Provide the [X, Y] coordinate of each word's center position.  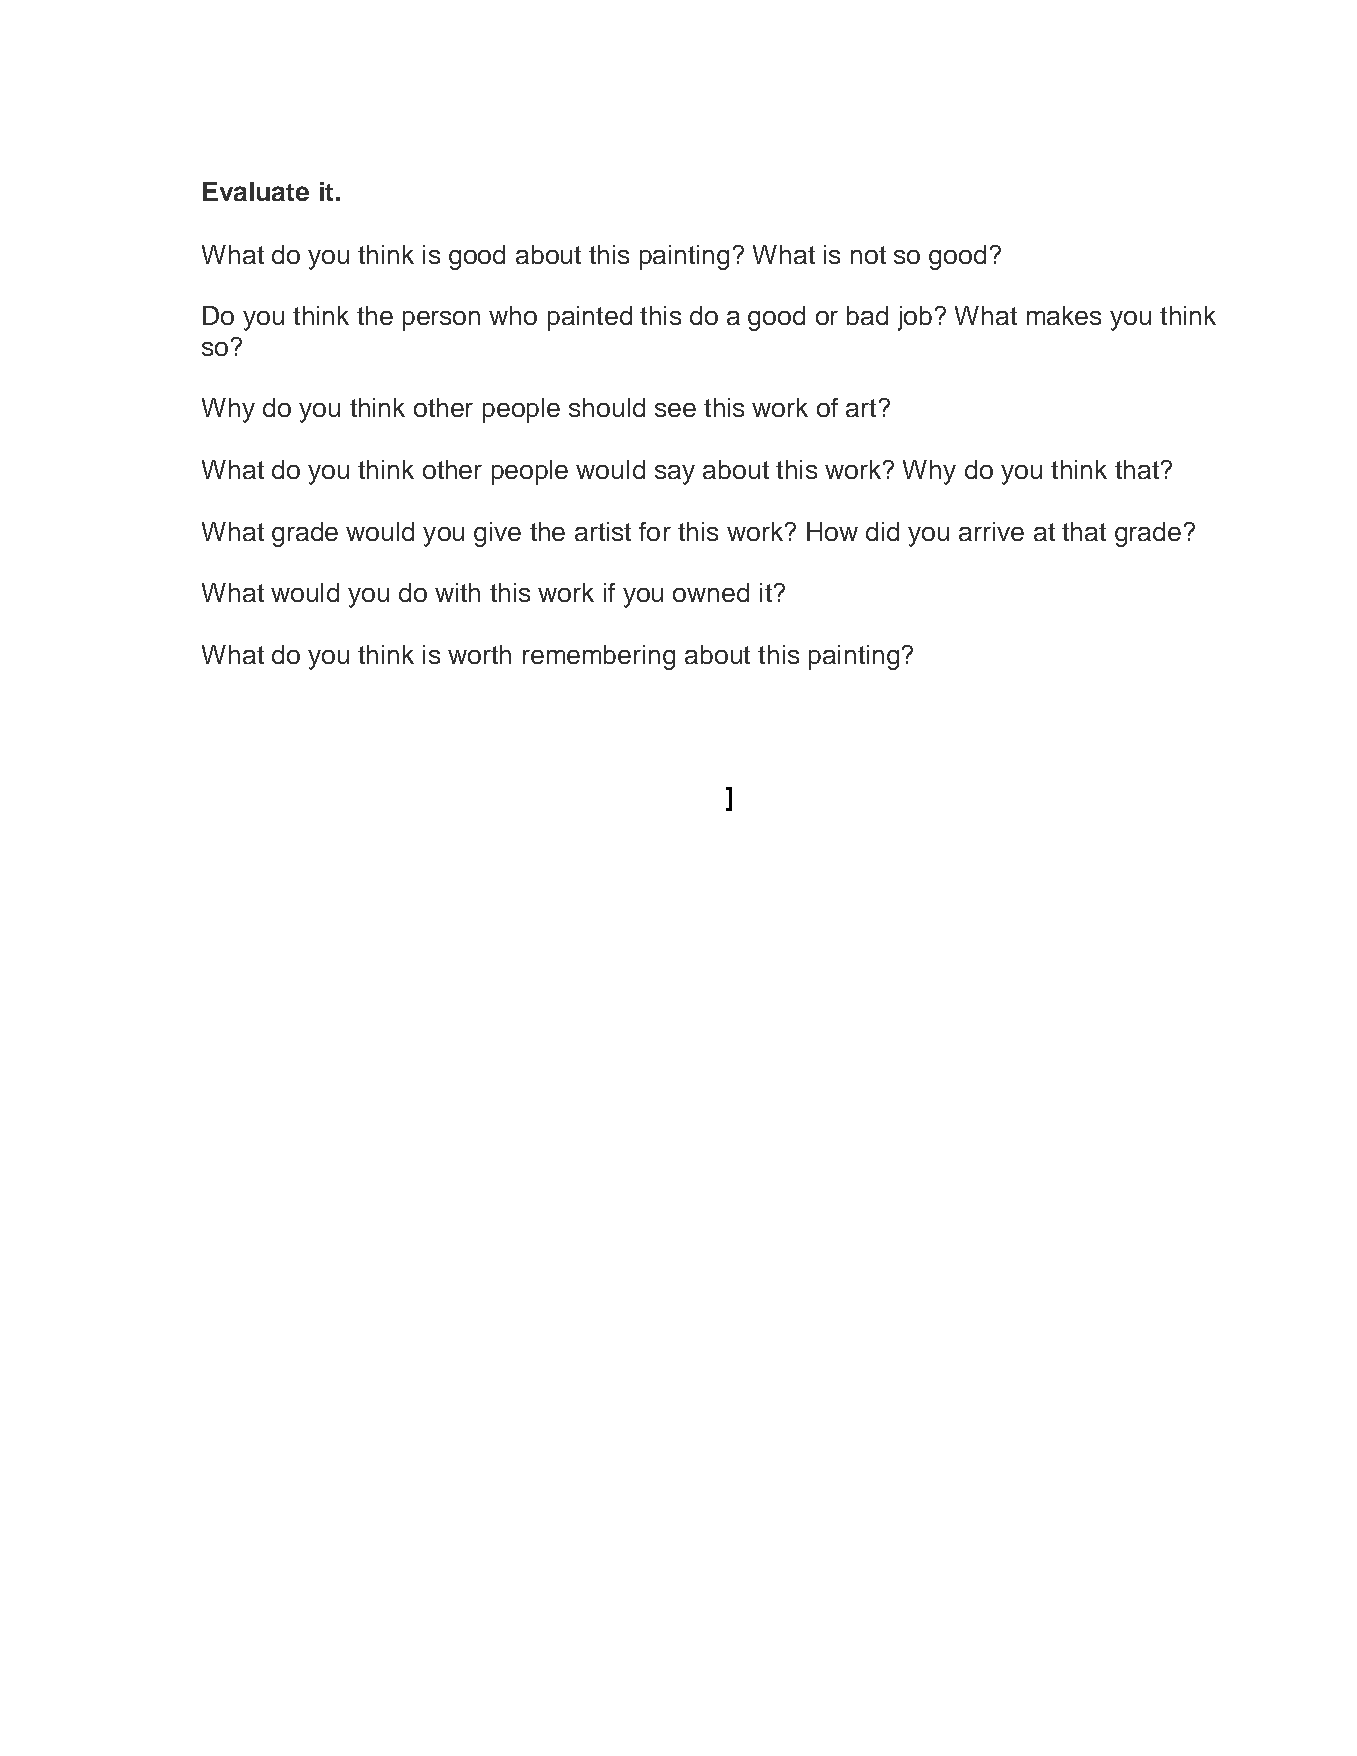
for [655, 531]
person [441, 321]
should [607, 407]
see [675, 410]
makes [1064, 315]
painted [590, 318]
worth [479, 654]
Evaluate [256, 191]
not [868, 255]
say [675, 475]
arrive [991, 531]
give [497, 534]
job [915, 318]
